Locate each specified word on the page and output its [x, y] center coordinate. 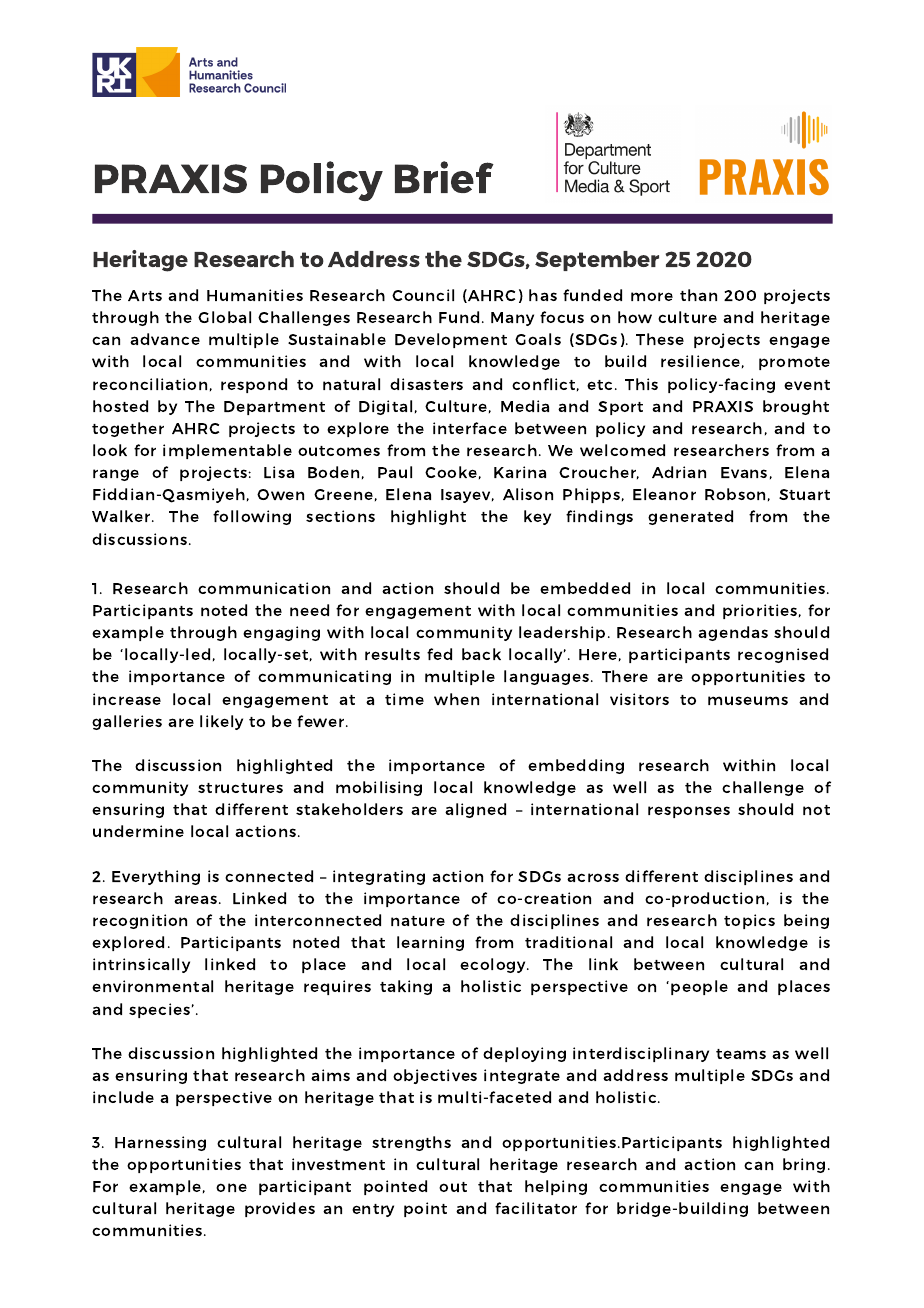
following [252, 517]
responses [689, 812]
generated [690, 517]
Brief [444, 177]
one [231, 1187]
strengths [411, 1143]
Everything [156, 877]
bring [804, 1165]
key [537, 517]
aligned [475, 810]
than [698, 295]
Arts [145, 295]
